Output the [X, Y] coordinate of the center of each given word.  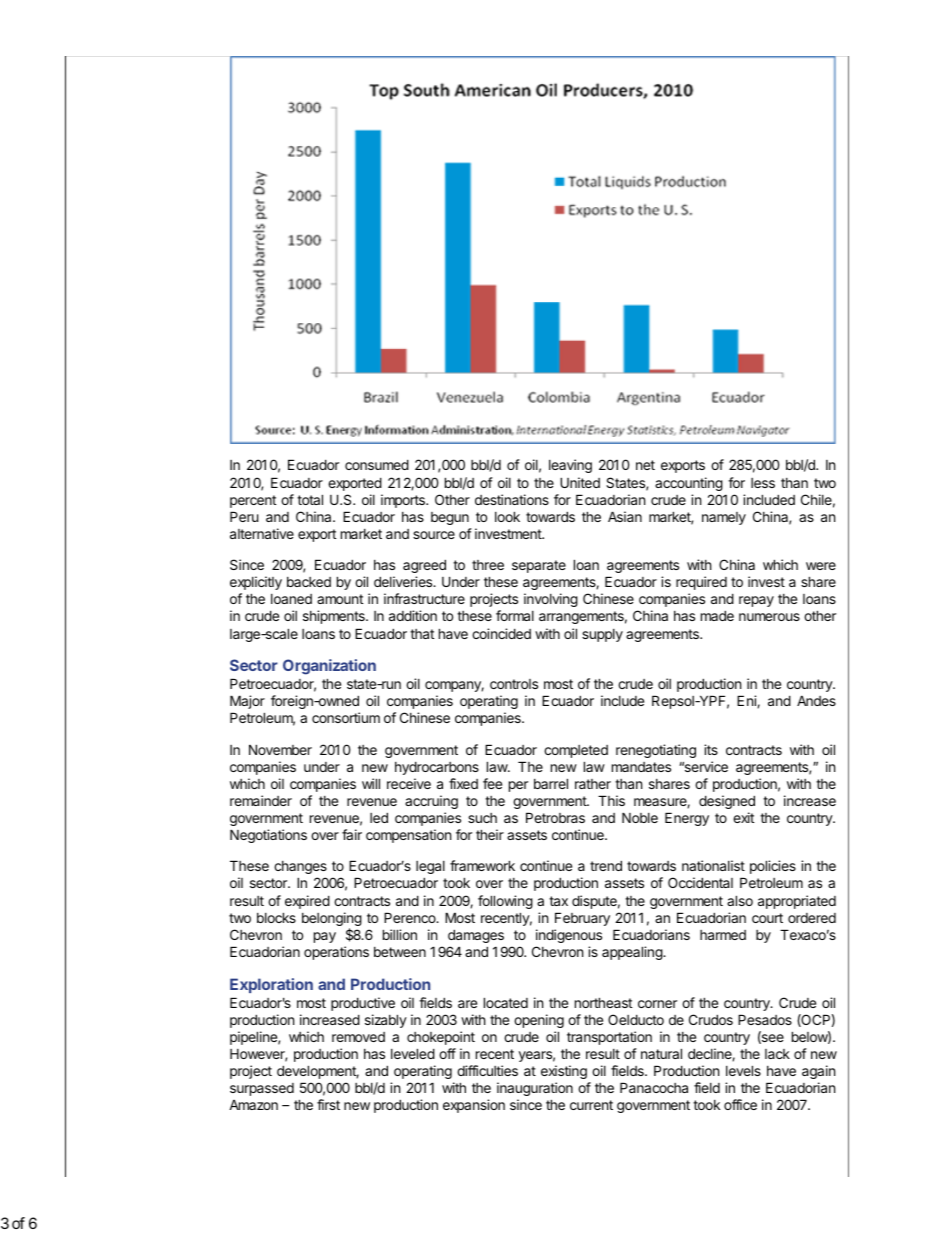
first [328, 1104]
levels [743, 1070]
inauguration [535, 1089]
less [763, 483]
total [310, 499]
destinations [512, 499]
